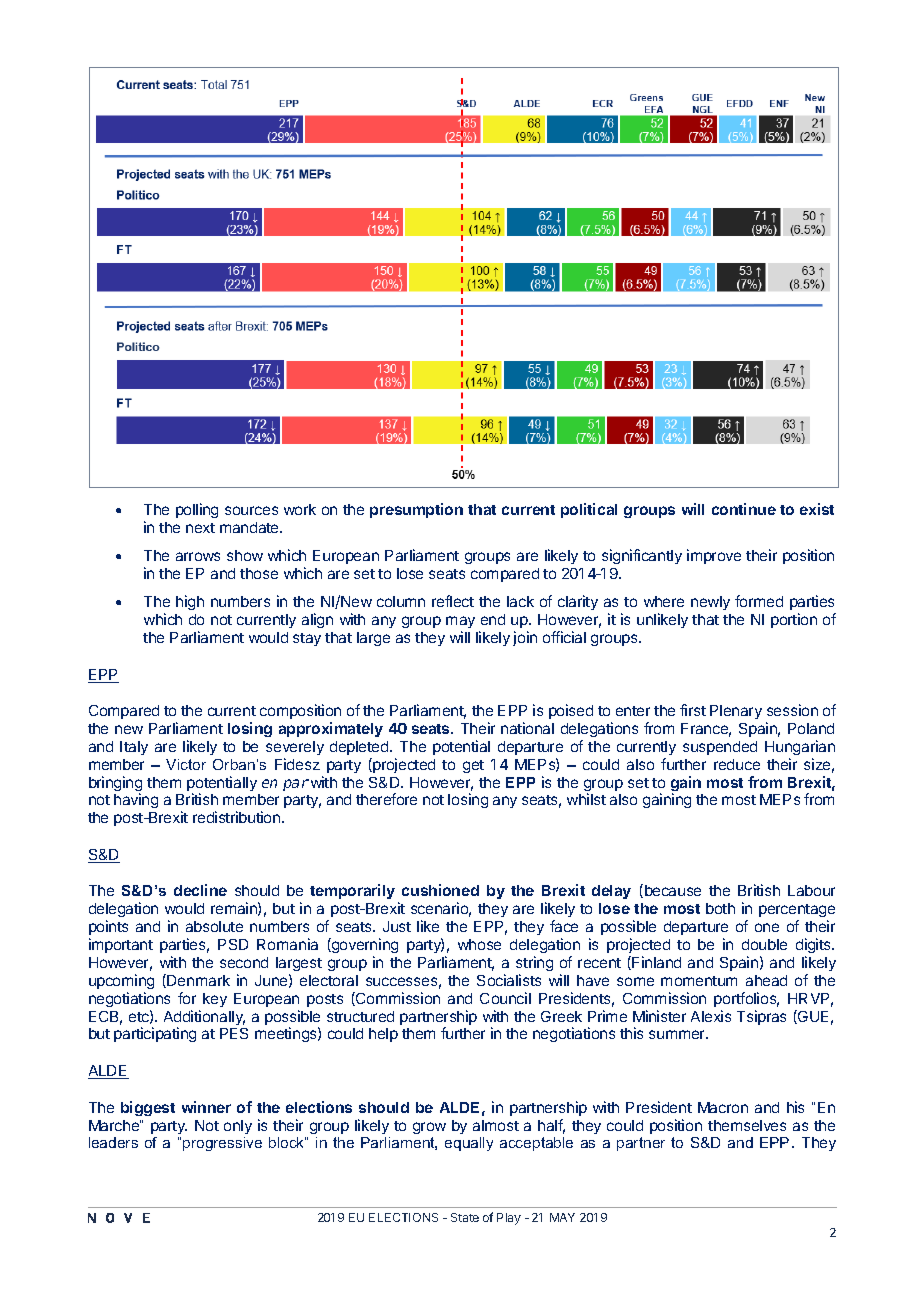 The width and height of the screenshot is (924, 1309). What do you see at coordinates (200, 890) in the screenshot?
I see `decline` at bounding box center [200, 890].
